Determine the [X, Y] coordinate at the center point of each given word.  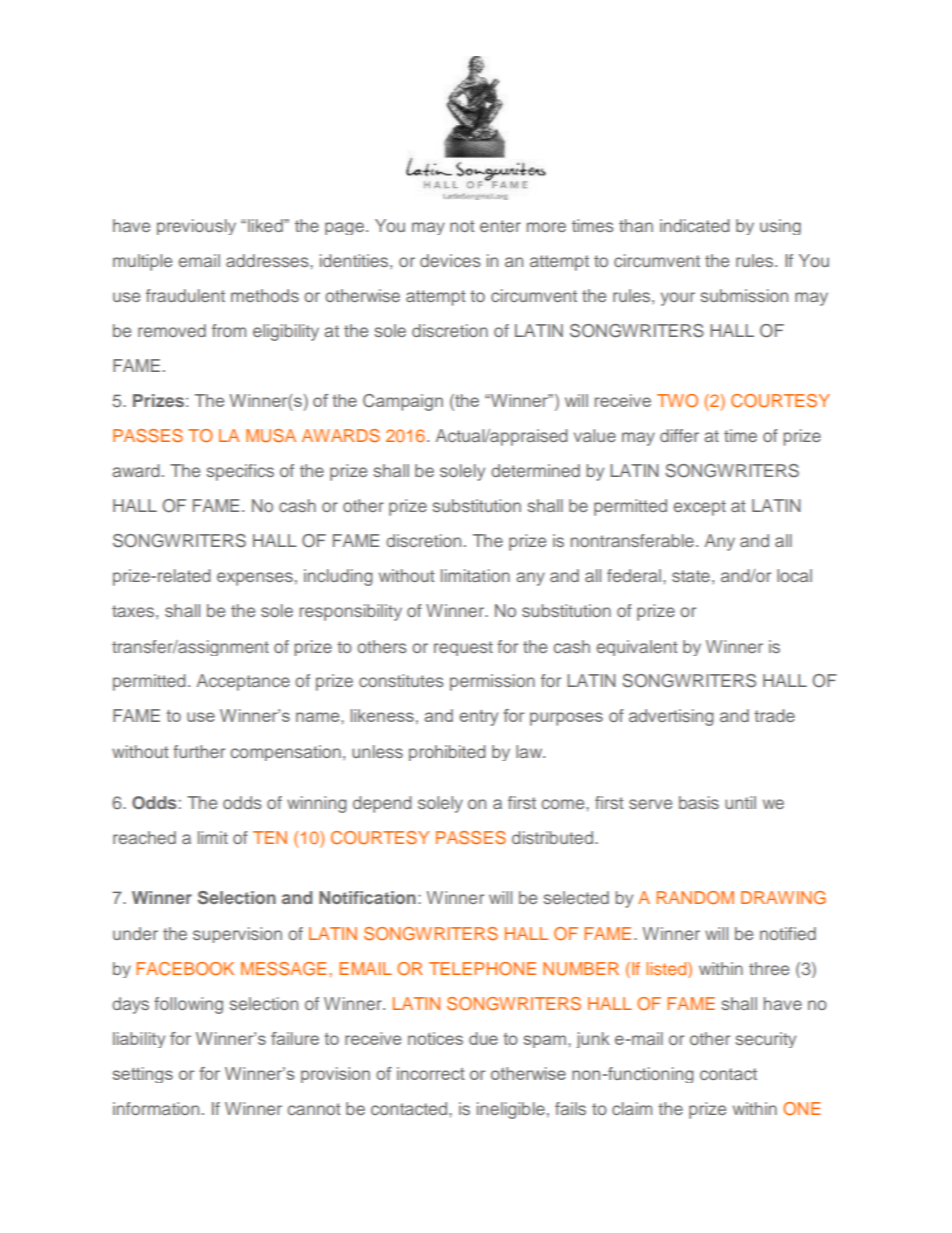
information [156, 1108]
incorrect [431, 1073]
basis [699, 802]
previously [196, 227]
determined [535, 470]
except [699, 508]
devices [450, 260]
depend [382, 804]
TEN [270, 837]
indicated [695, 225]
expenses [255, 579]
